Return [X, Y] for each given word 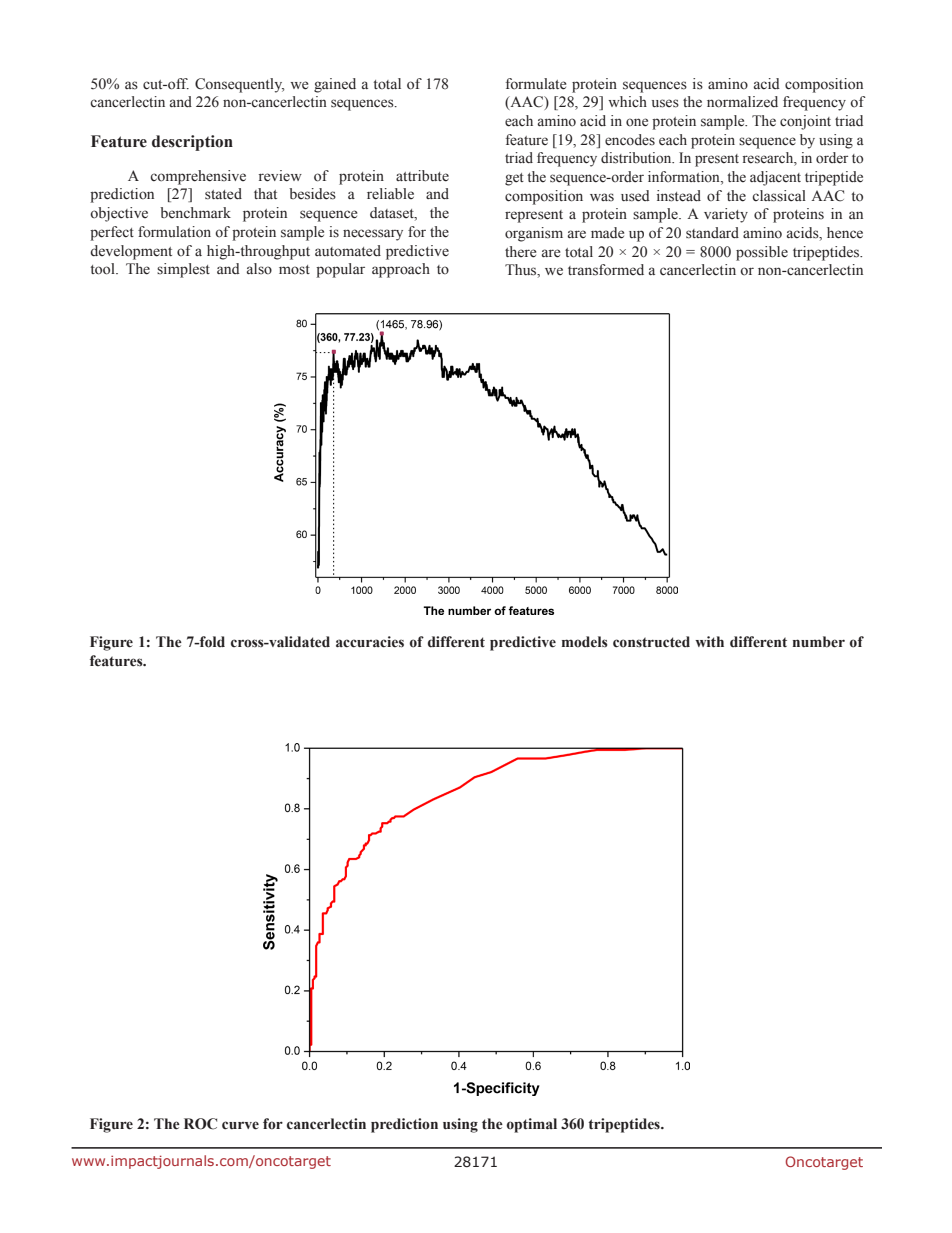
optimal [532, 1125]
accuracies [370, 642]
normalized [742, 102]
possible [762, 253]
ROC [200, 1124]
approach [401, 270]
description [192, 143]
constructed [651, 642]
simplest [183, 270]
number [819, 642]
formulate [536, 84]
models [585, 642]
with [709, 641]
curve [240, 1125]
